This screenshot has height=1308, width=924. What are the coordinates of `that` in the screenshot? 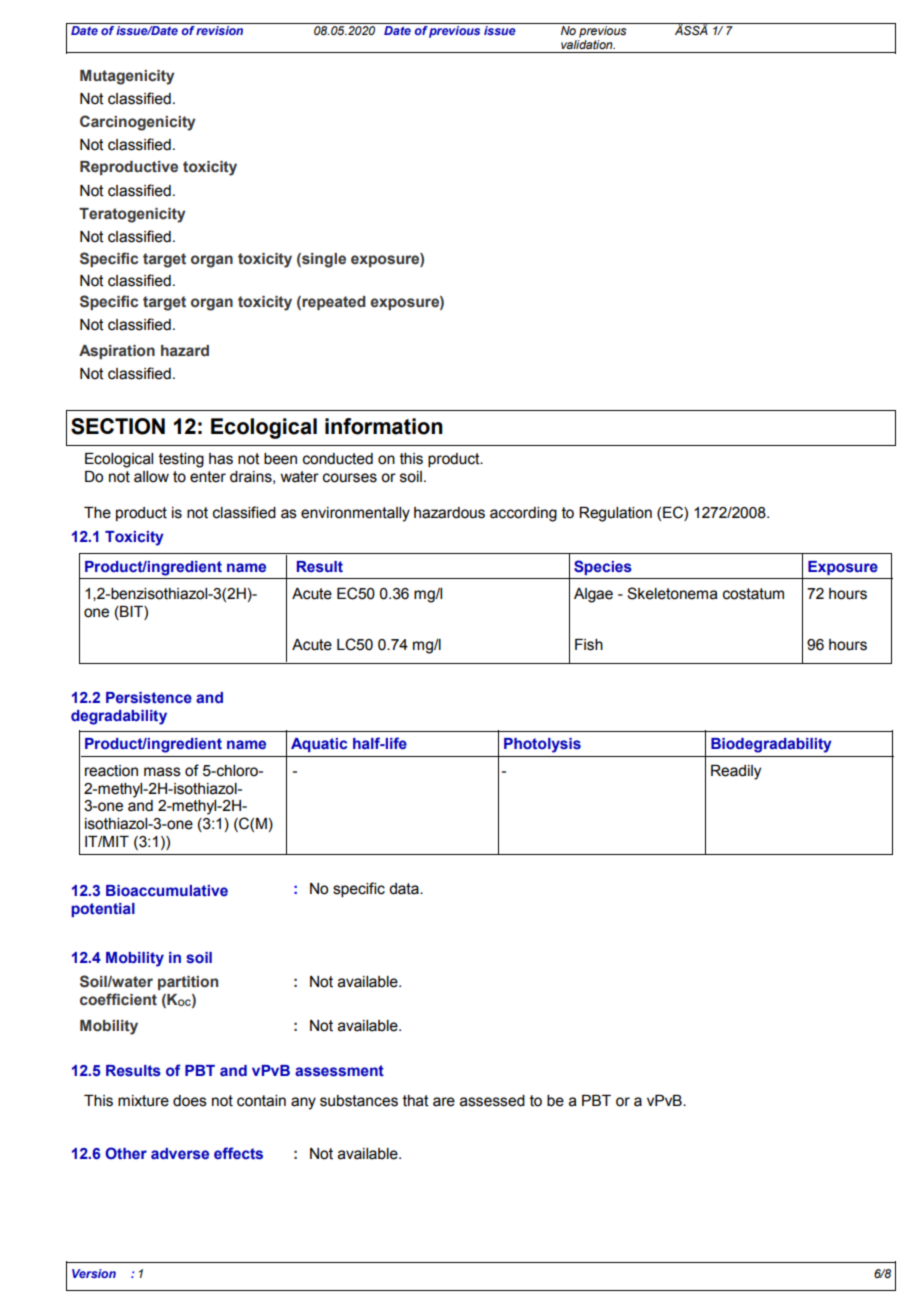 It's located at (416, 1101).
